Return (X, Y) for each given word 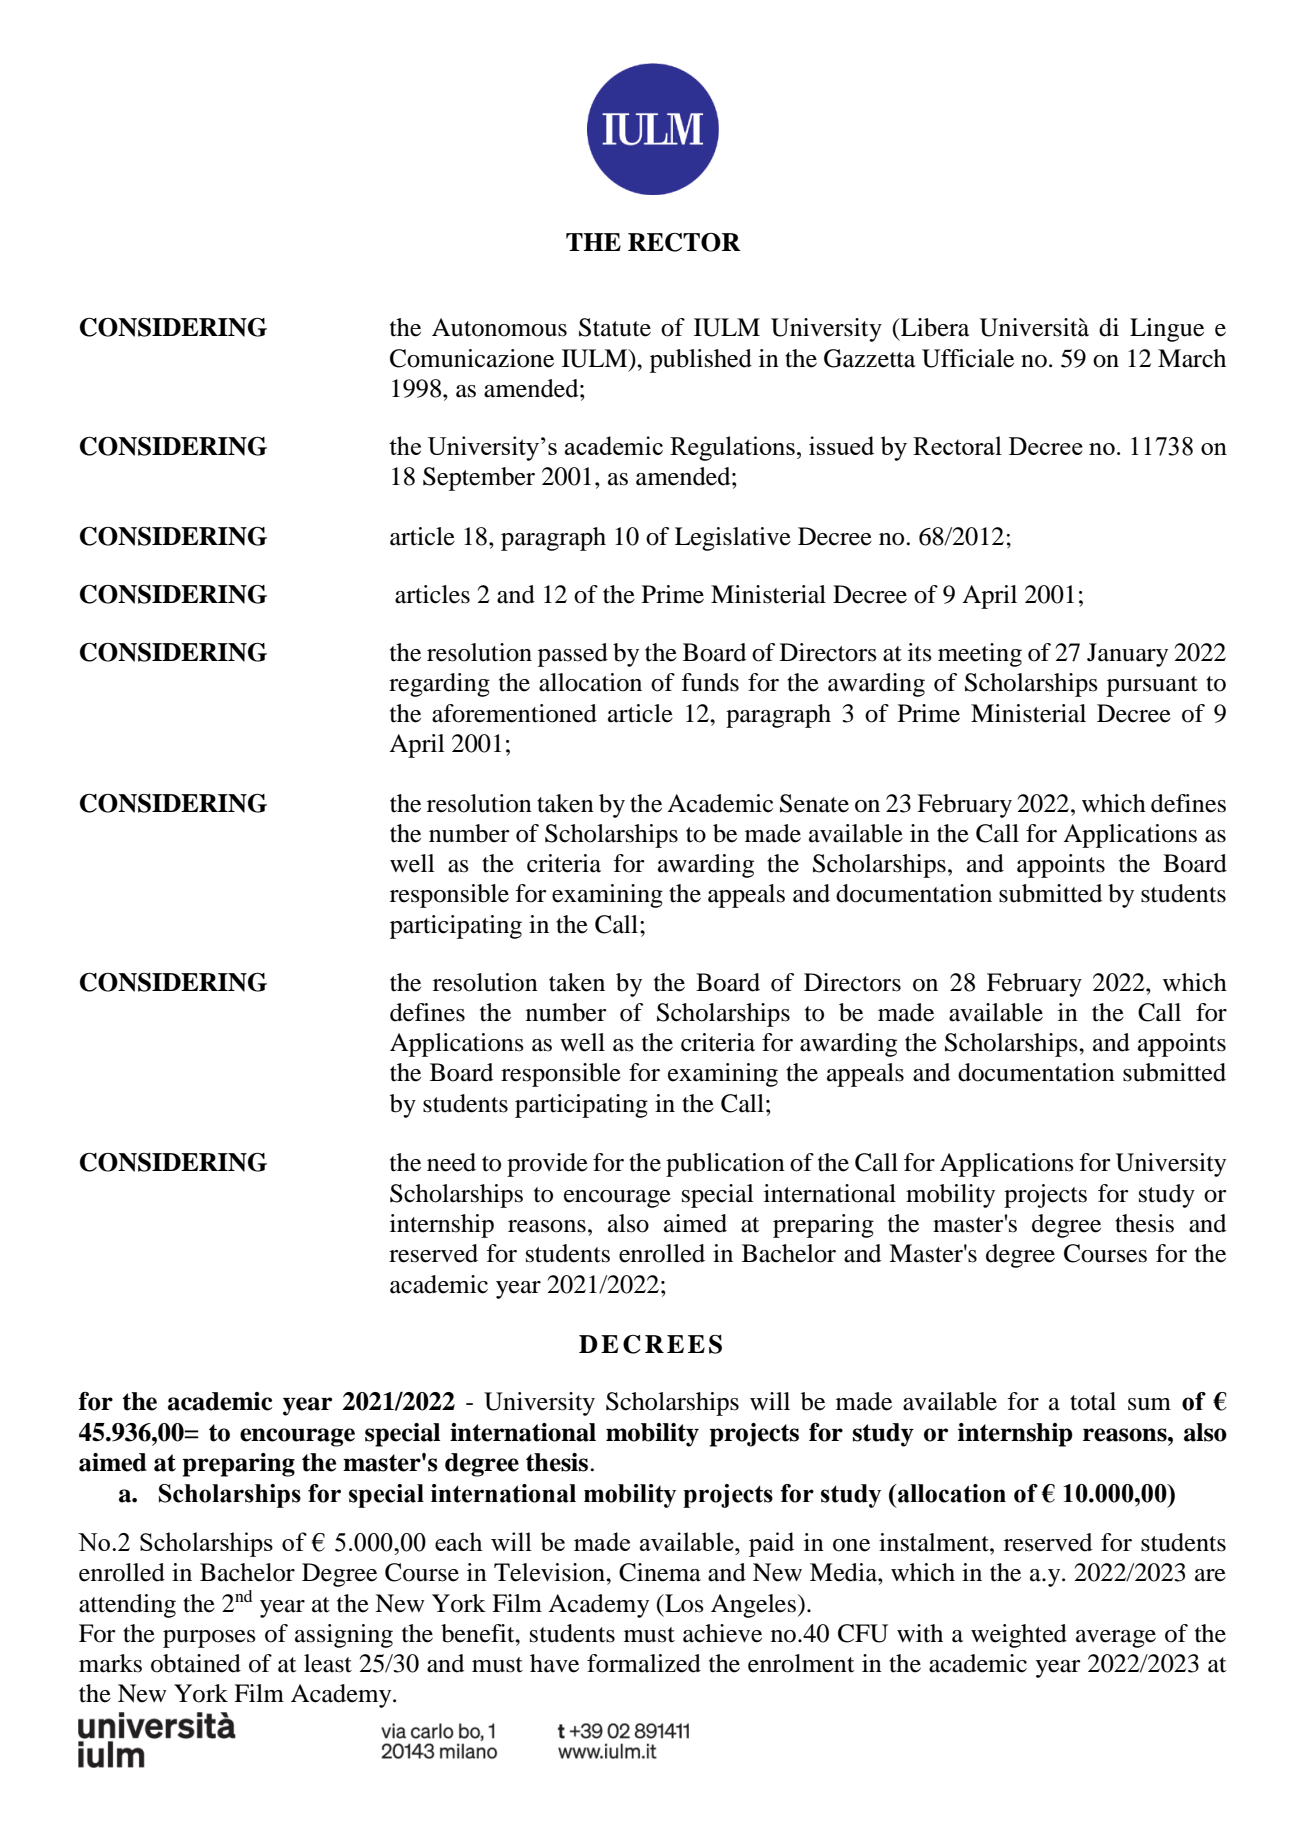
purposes (209, 1639)
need (451, 1162)
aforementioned (514, 713)
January (1127, 655)
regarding (439, 685)
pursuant (1152, 686)
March (1192, 358)
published (701, 361)
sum (1149, 1404)
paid (771, 1544)
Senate (814, 803)
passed (573, 655)
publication (725, 1165)
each (459, 1541)
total (1093, 1401)
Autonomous (499, 327)
